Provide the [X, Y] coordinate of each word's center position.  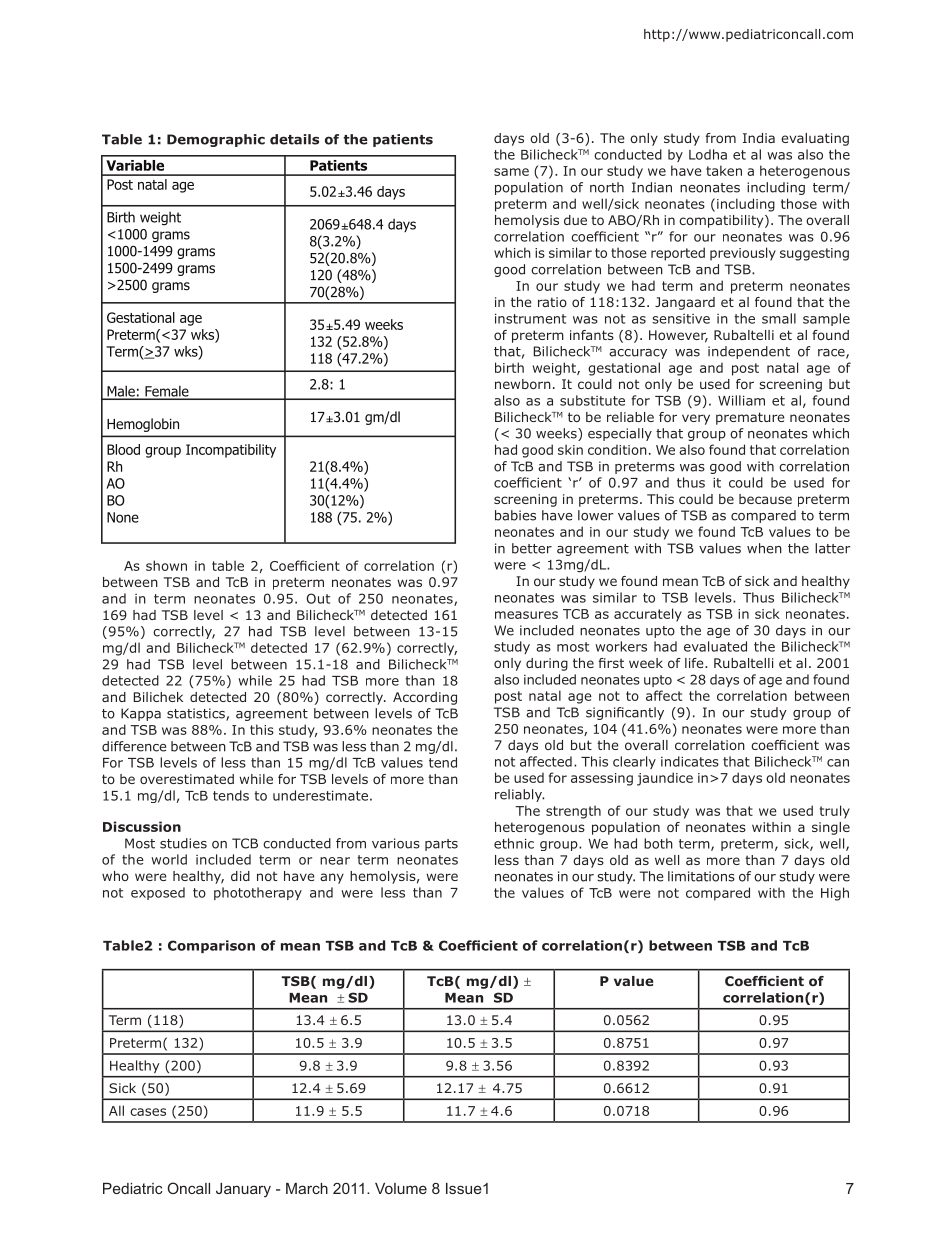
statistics [197, 714]
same [511, 172]
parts [441, 845]
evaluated [715, 646]
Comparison [211, 946]
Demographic [216, 140]
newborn [523, 384]
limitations [701, 876]
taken [724, 170]
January [243, 1190]
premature [750, 418]
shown [166, 565]
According [425, 698]
